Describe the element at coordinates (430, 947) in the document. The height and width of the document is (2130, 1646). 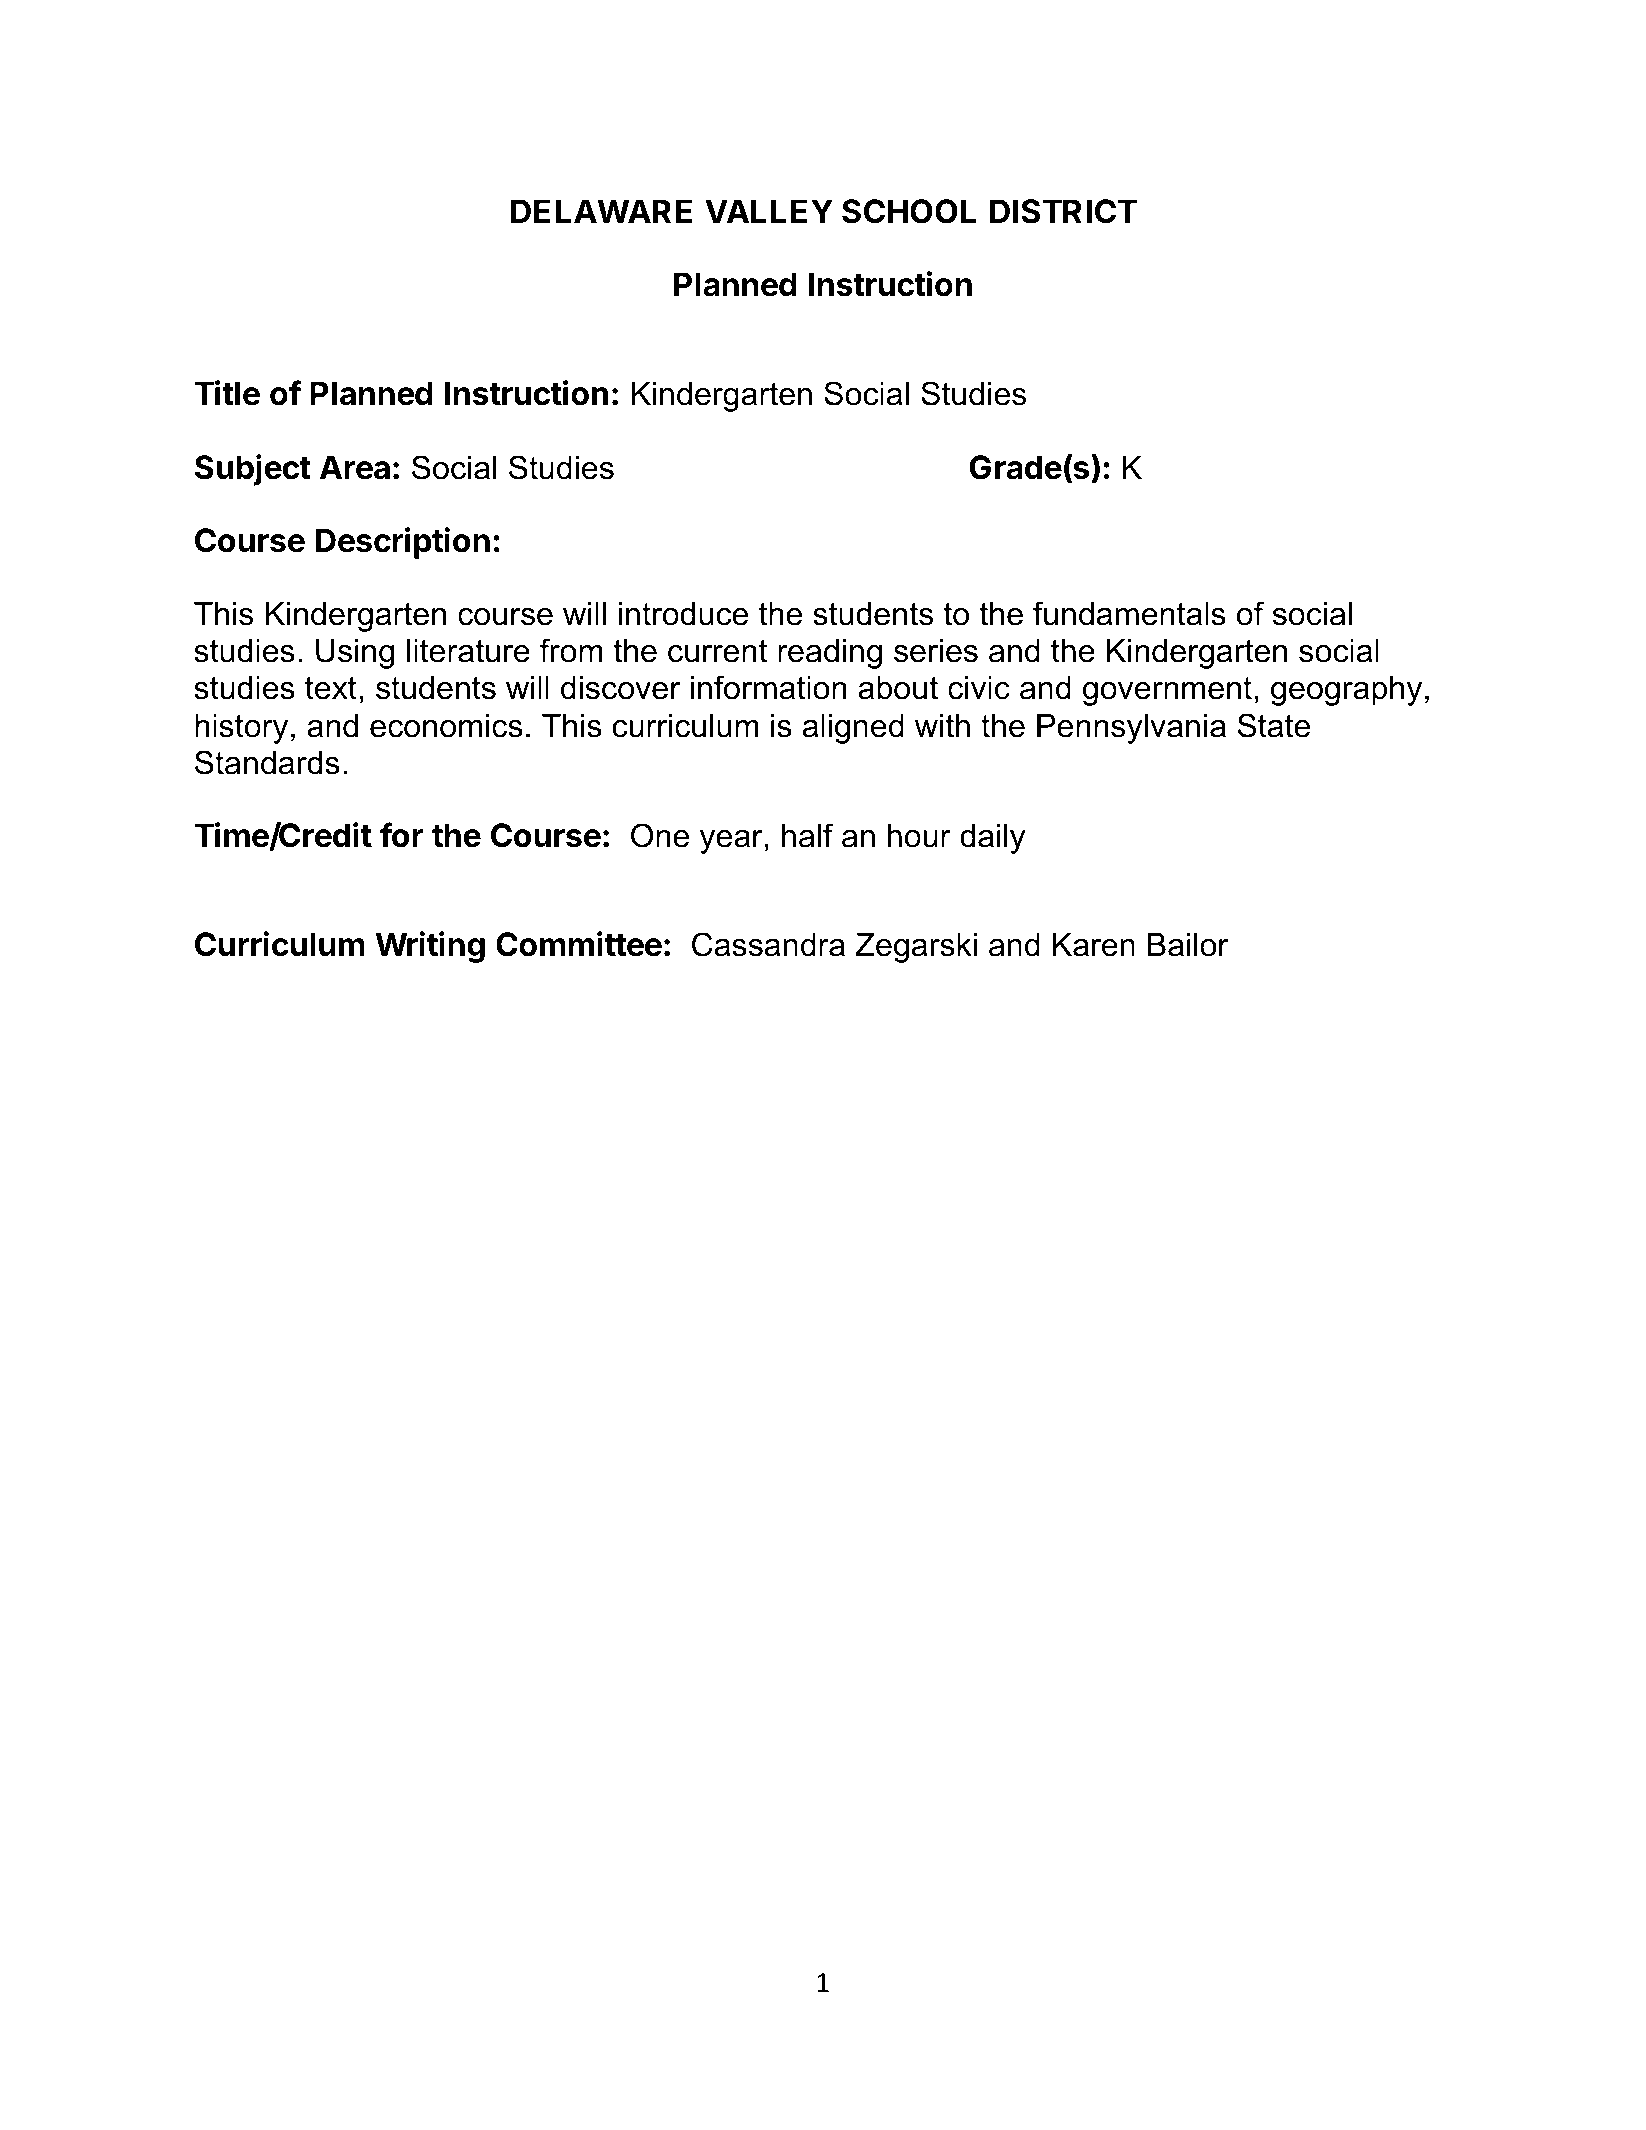
I see `Writing` at that location.
